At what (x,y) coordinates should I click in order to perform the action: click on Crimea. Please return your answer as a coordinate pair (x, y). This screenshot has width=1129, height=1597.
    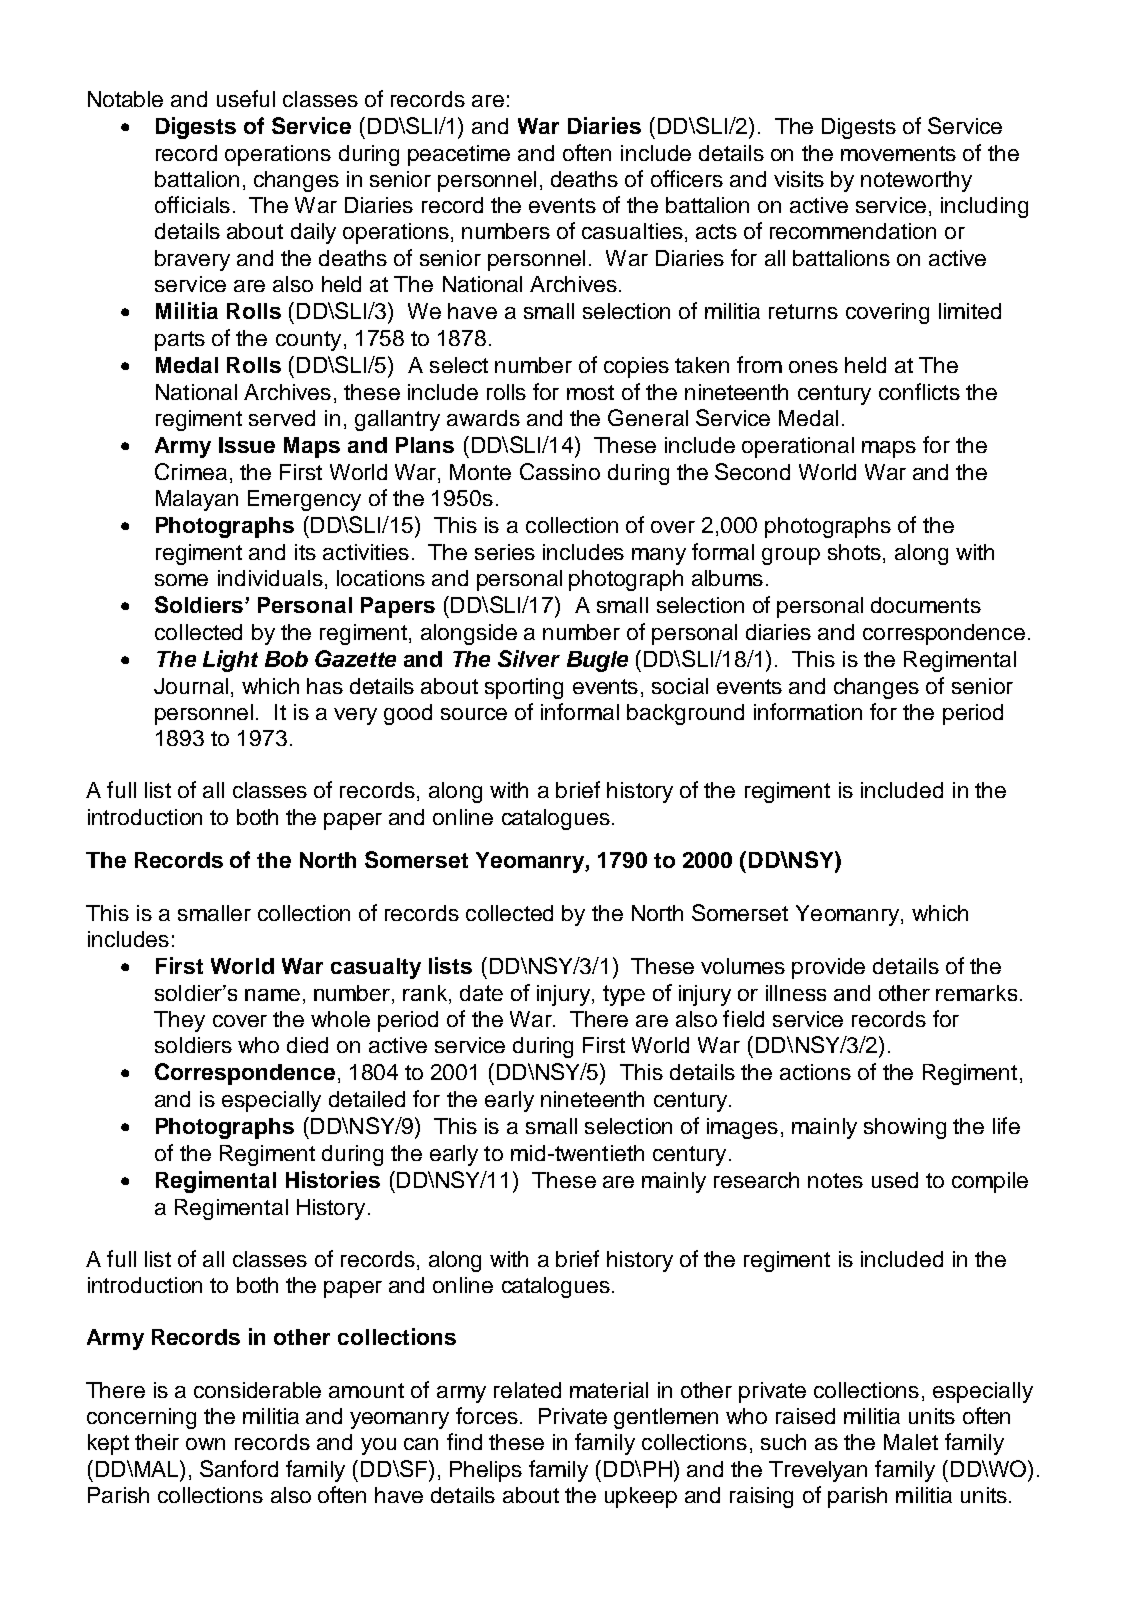
    Looking at the image, I should click on (191, 471).
